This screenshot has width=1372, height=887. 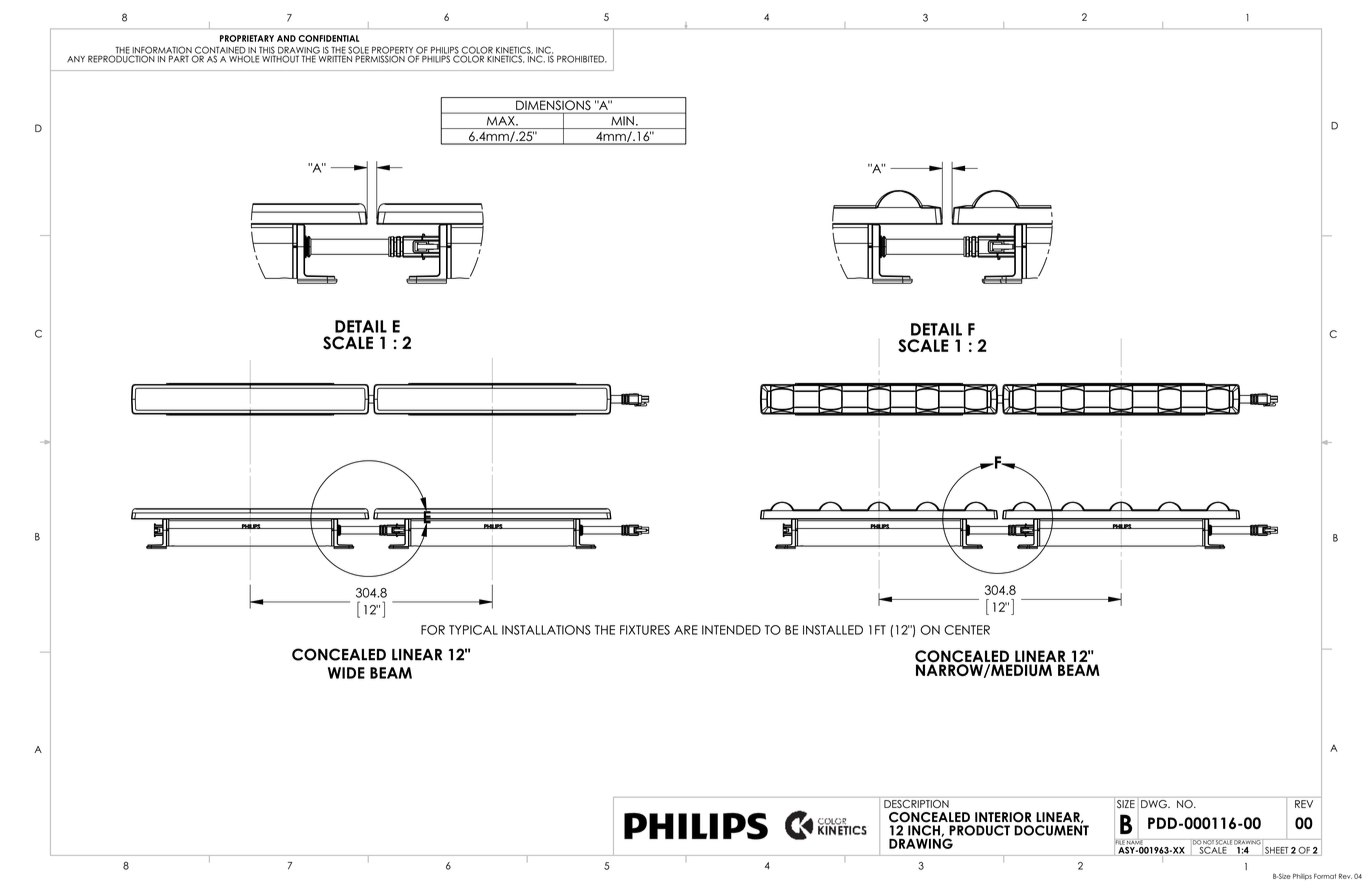 I want to click on TYPICAL, so click(x=473, y=630).
